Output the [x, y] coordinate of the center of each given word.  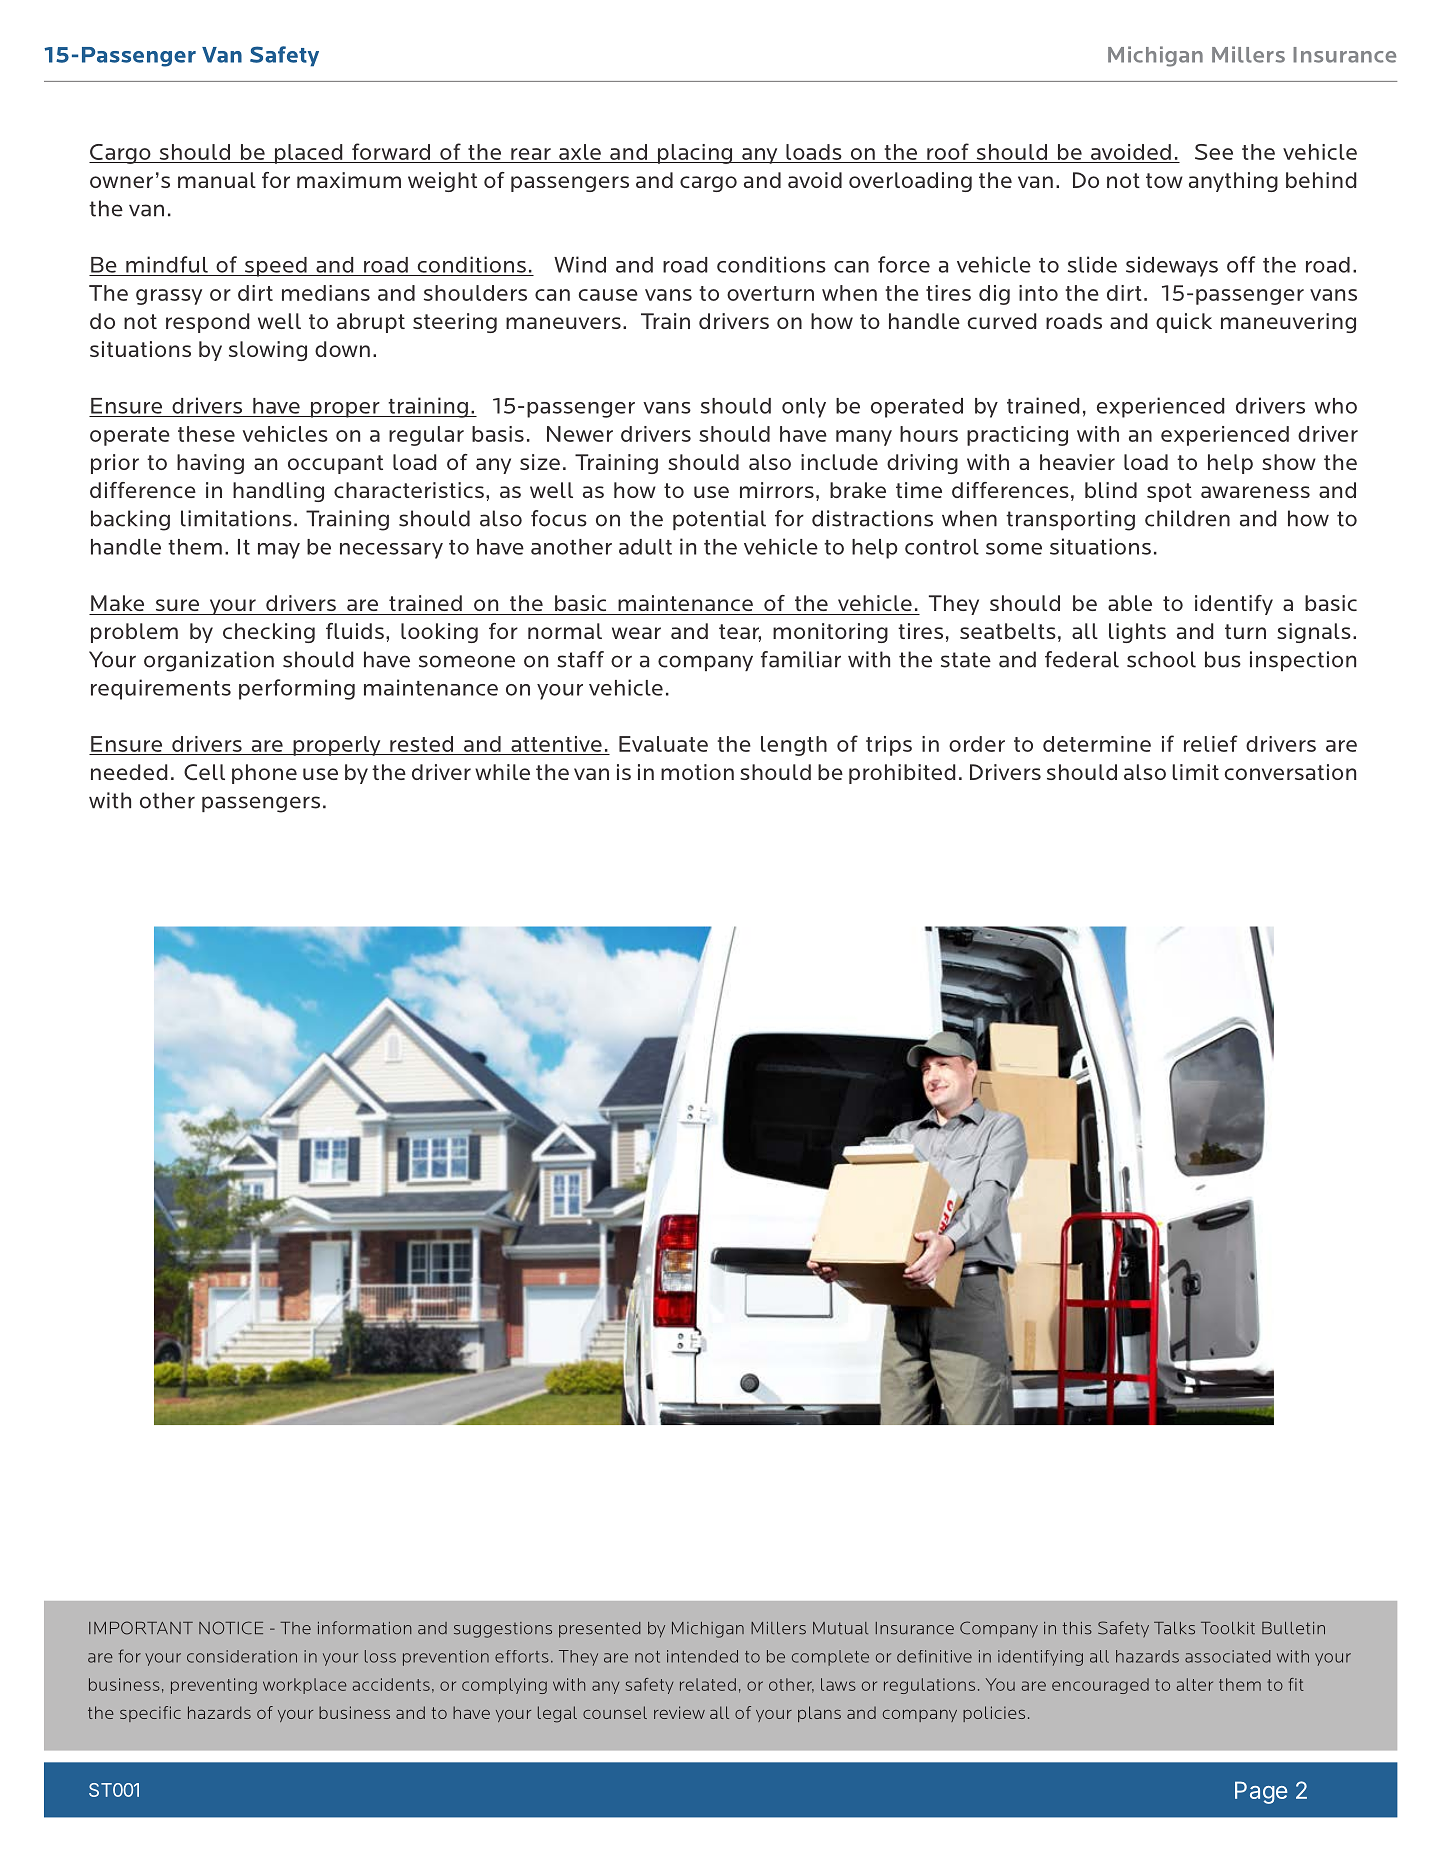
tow [1164, 180]
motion [697, 772]
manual [217, 180]
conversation [1290, 772]
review [679, 1712]
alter [1195, 1684]
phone [264, 774]
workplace [305, 1686]
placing [695, 154]
